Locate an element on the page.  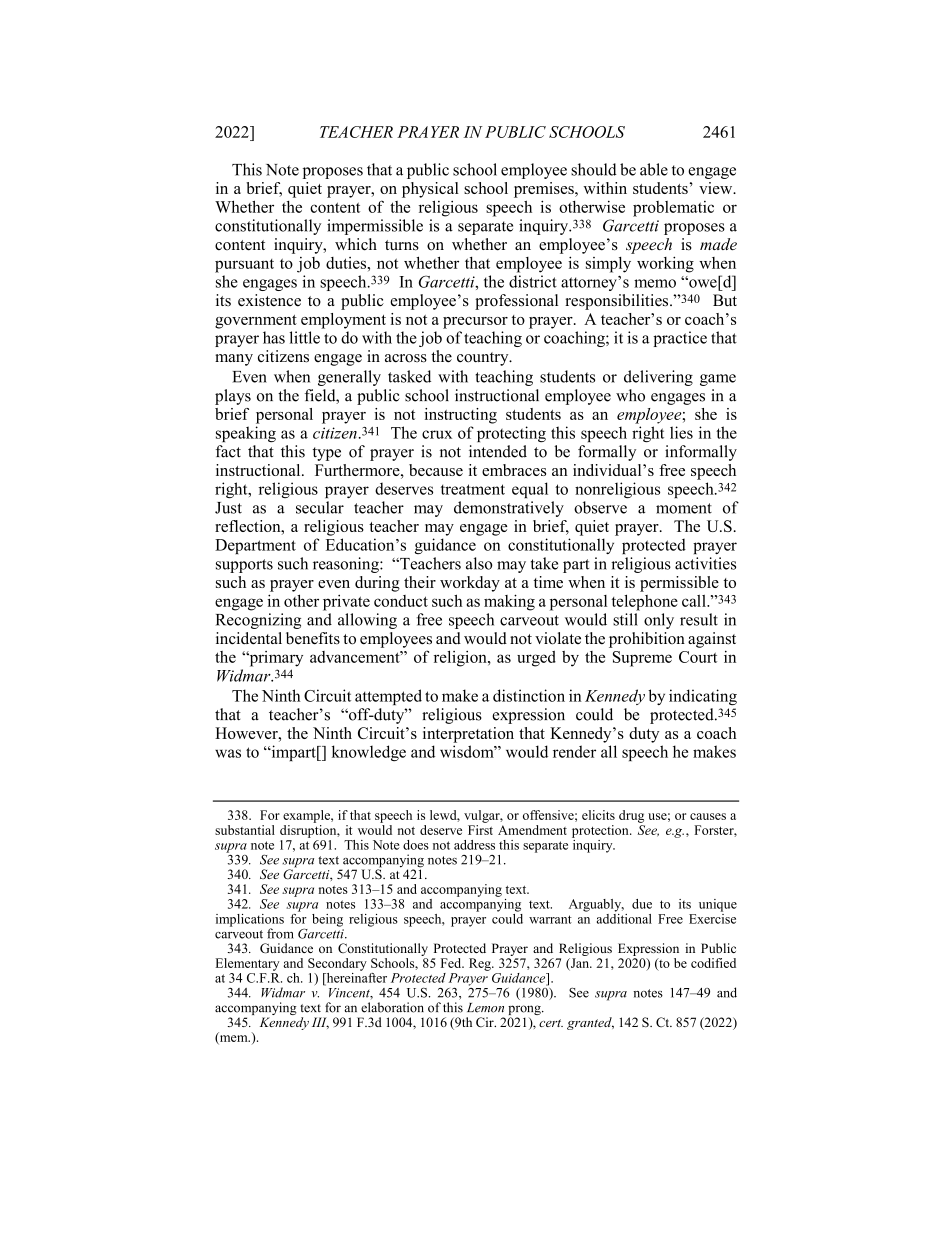
drug is located at coordinates (631, 816).
